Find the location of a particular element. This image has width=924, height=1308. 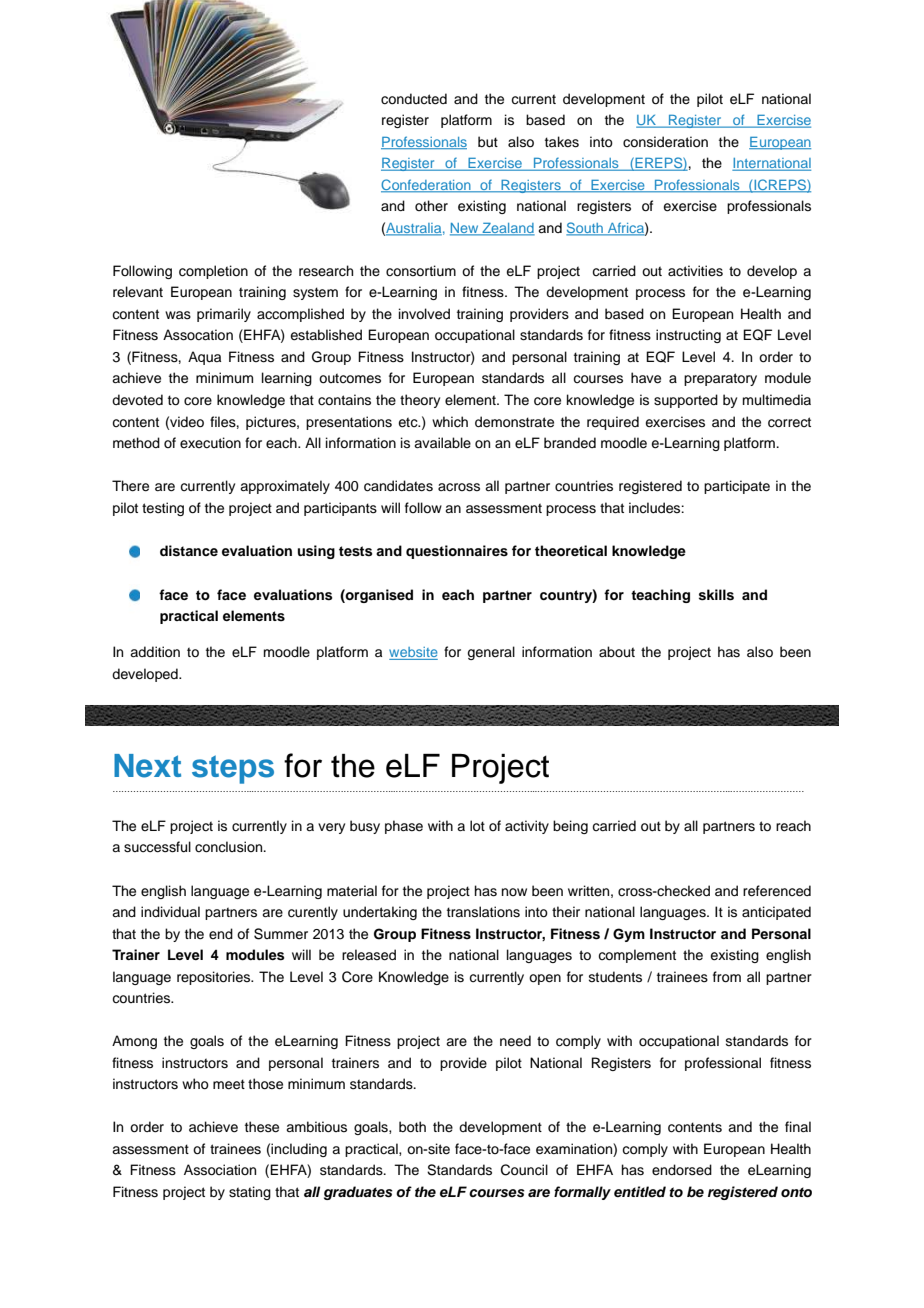

Association is located at coordinates (220, 1170).
